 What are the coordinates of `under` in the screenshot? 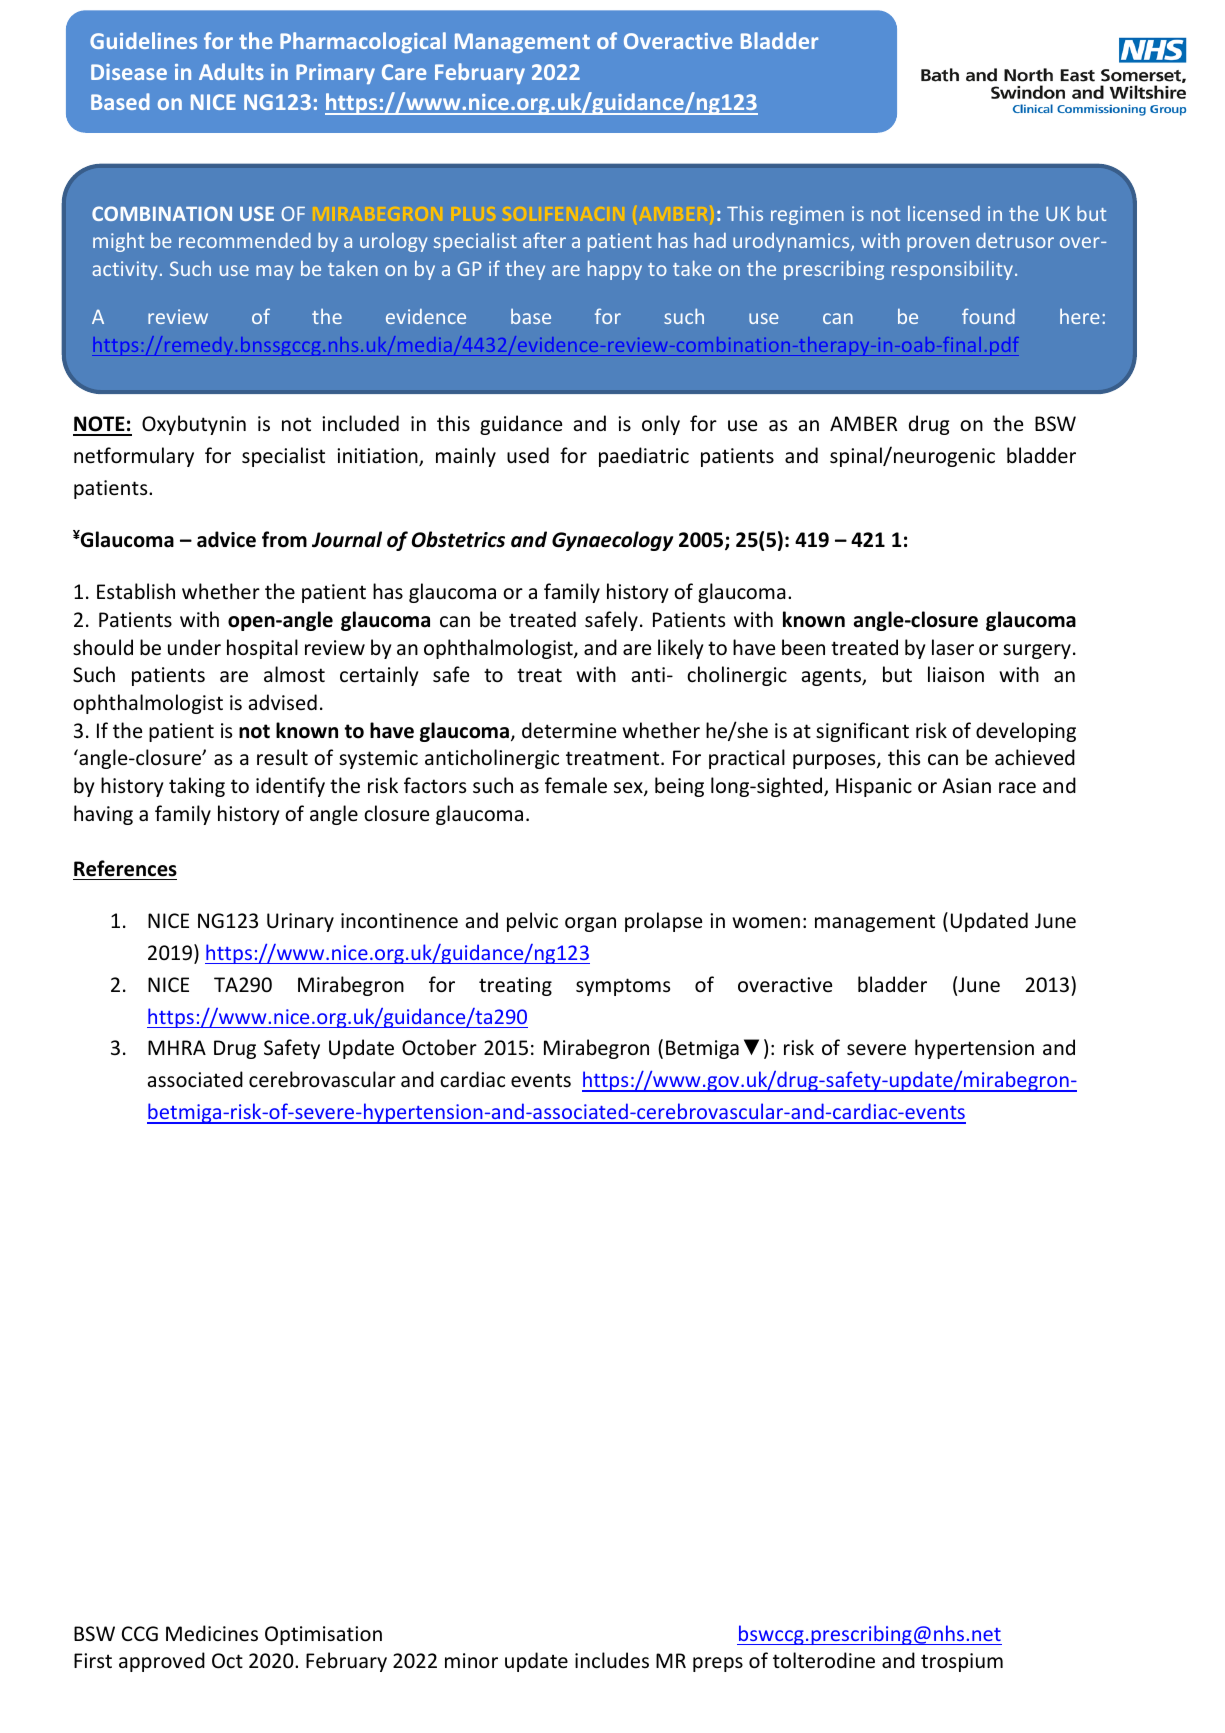 It's located at (194, 647).
